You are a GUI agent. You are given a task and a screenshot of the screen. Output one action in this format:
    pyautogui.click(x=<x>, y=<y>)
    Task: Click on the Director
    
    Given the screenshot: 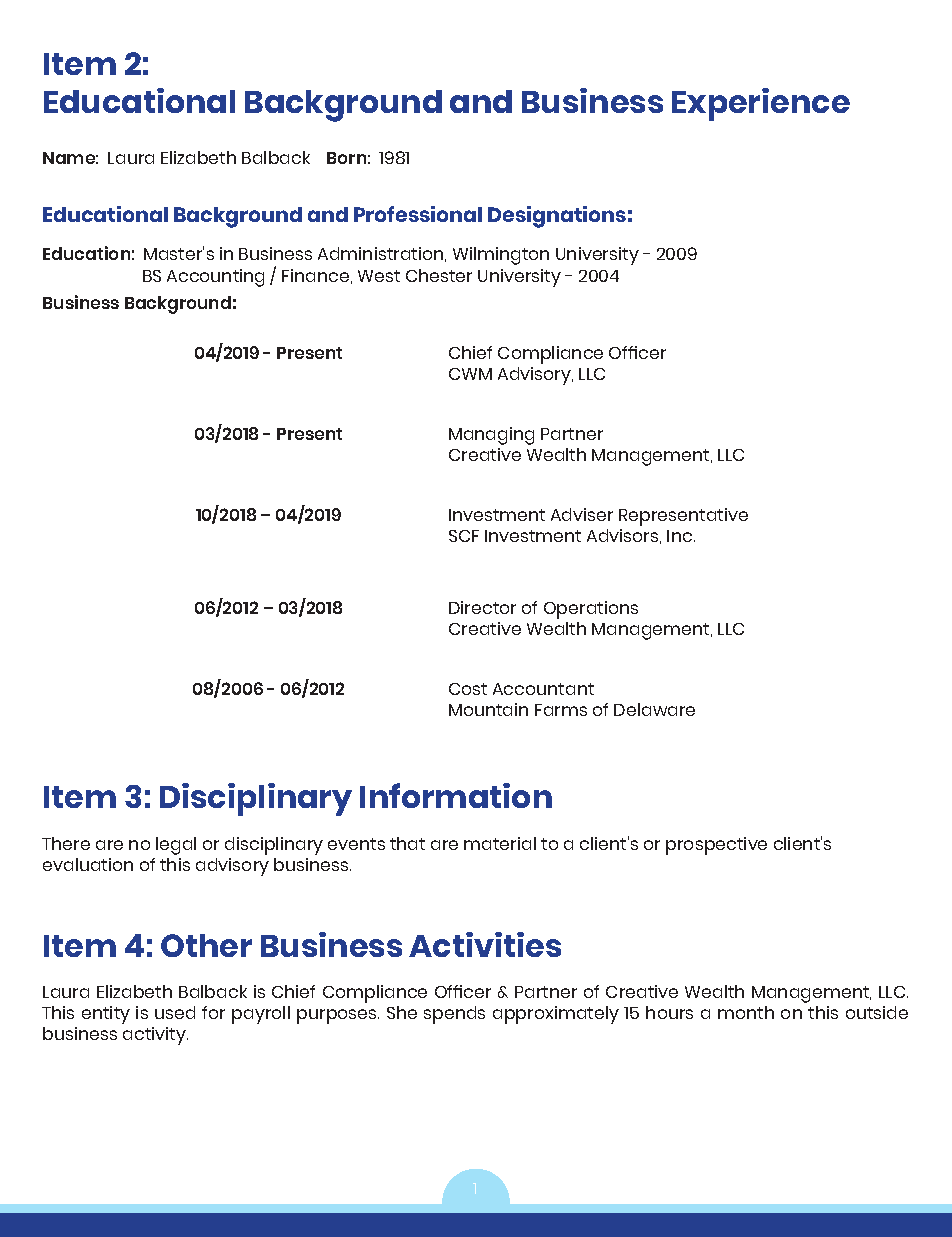 What is the action you would take?
    pyautogui.click(x=482, y=607)
